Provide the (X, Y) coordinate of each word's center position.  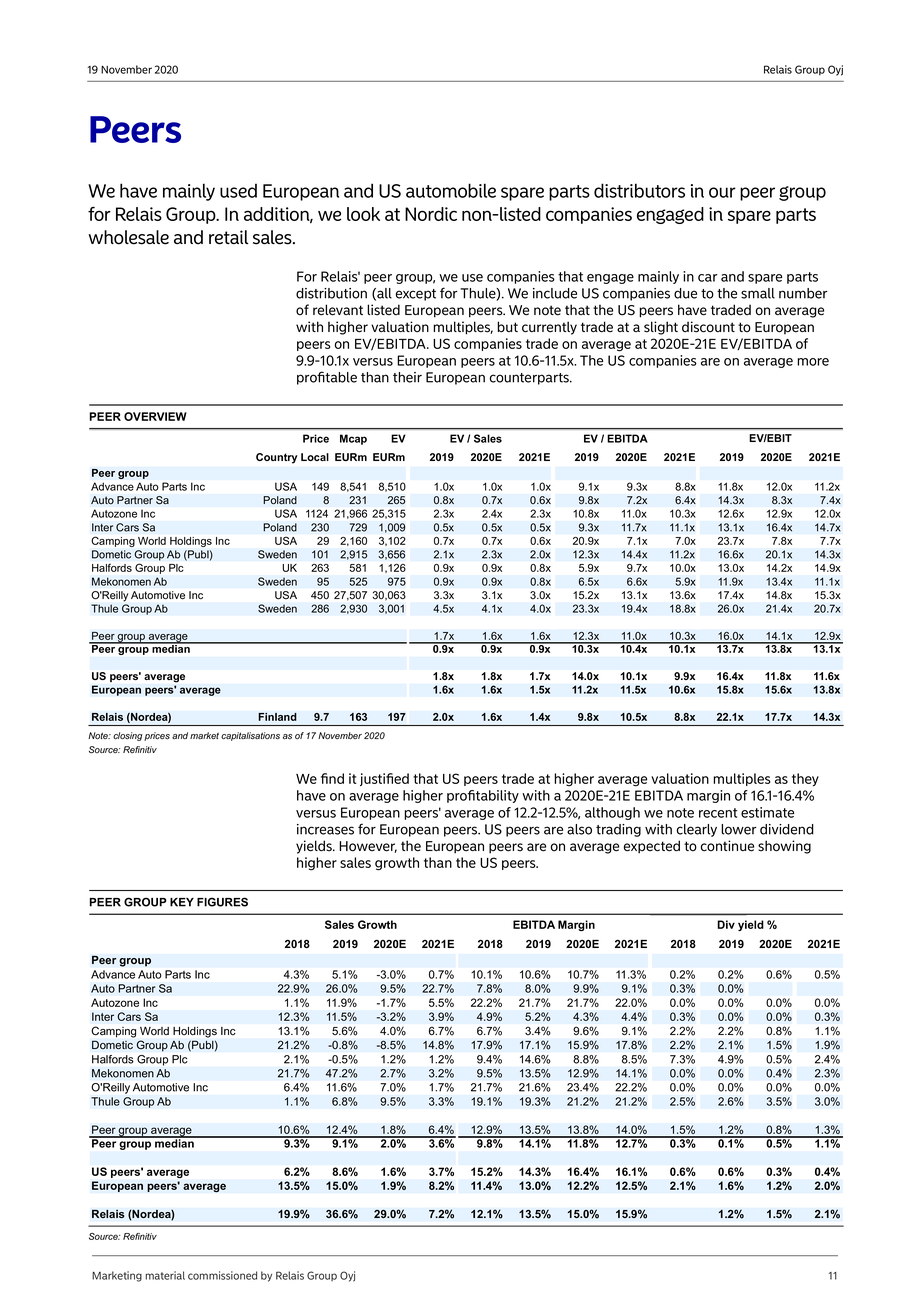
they (805, 780)
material (165, 1275)
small (758, 293)
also (579, 829)
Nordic (431, 214)
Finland (277, 717)
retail (228, 237)
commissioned (222, 1275)
